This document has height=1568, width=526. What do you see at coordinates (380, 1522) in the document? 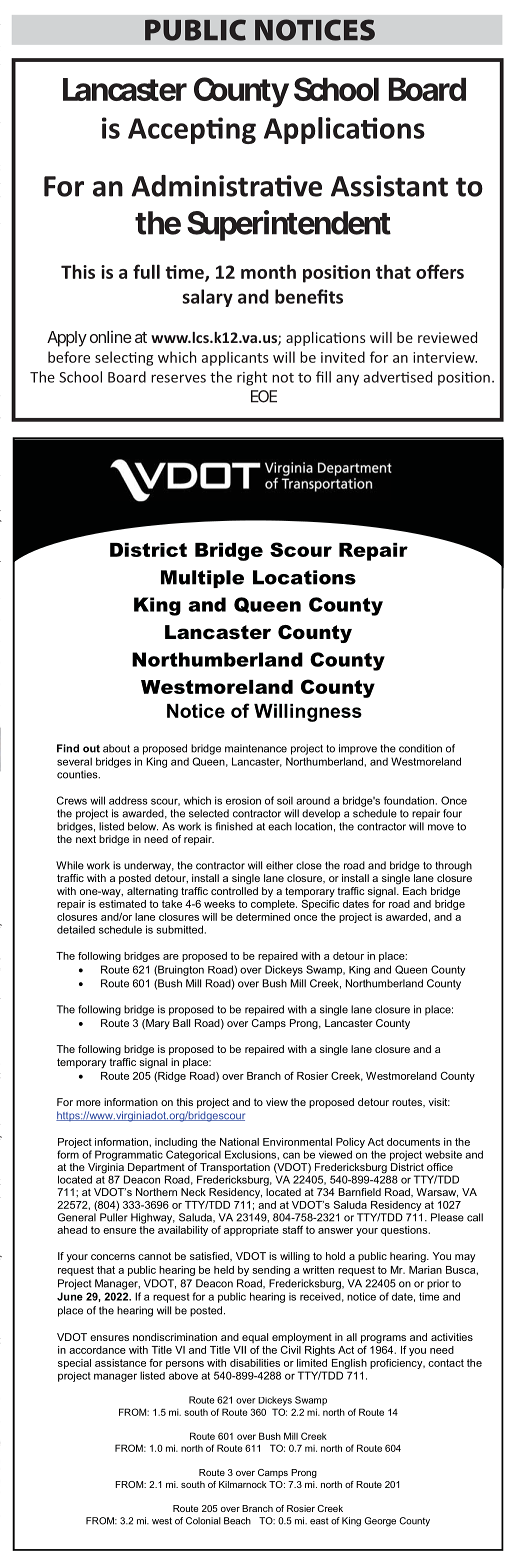
I see `George` at bounding box center [380, 1522].
